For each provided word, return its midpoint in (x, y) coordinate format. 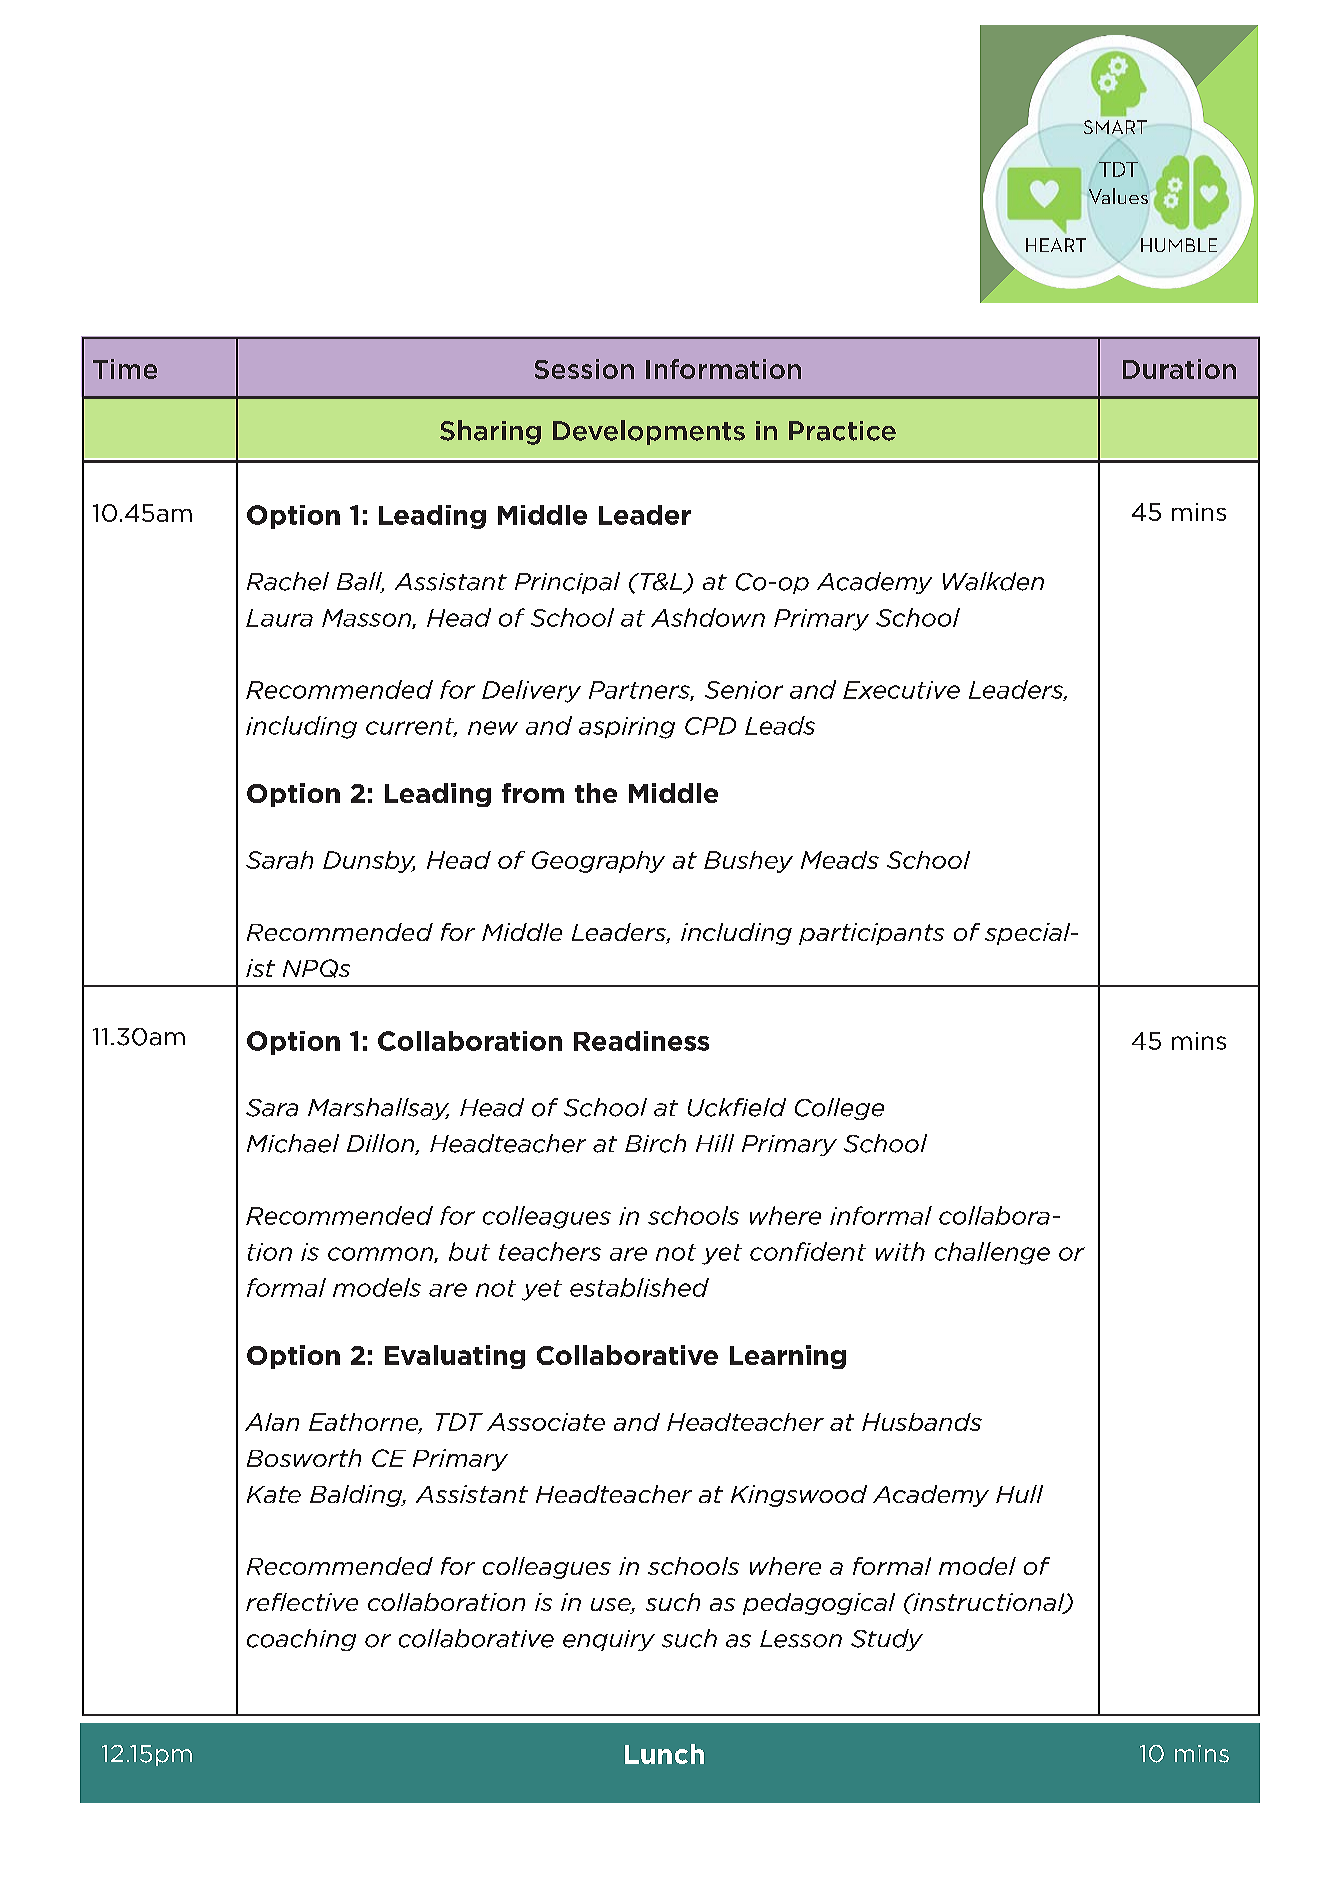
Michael (293, 1143)
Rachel (288, 581)
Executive (901, 690)
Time (125, 369)
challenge (992, 1253)
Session (584, 369)
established (639, 1287)
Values (1118, 196)
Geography (598, 862)
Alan (272, 1422)
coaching (301, 1640)
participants (871, 934)
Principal (567, 583)
